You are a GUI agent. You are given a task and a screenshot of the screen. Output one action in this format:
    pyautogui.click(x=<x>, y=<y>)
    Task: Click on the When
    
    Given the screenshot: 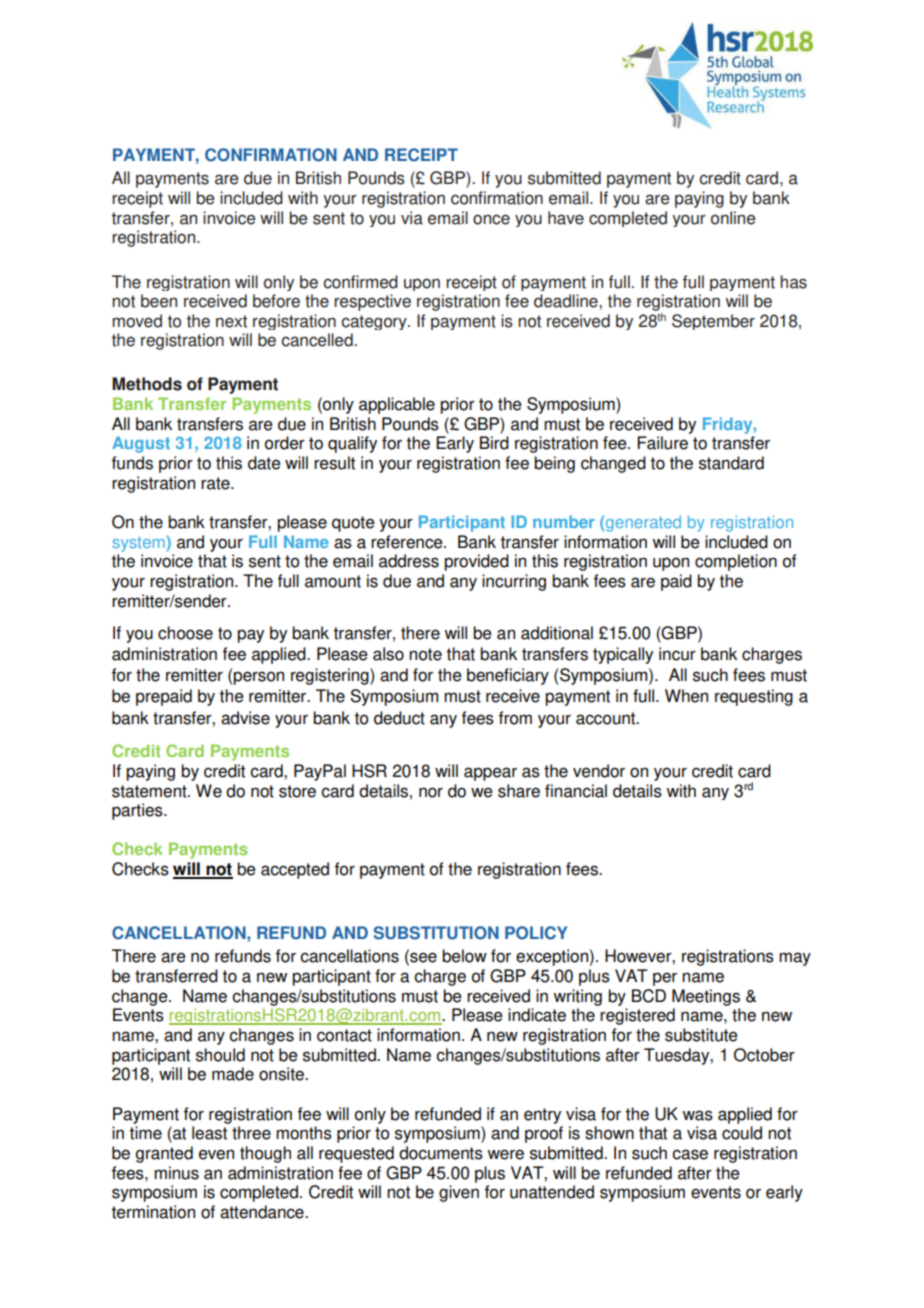 What is the action you would take?
    pyautogui.click(x=686, y=696)
